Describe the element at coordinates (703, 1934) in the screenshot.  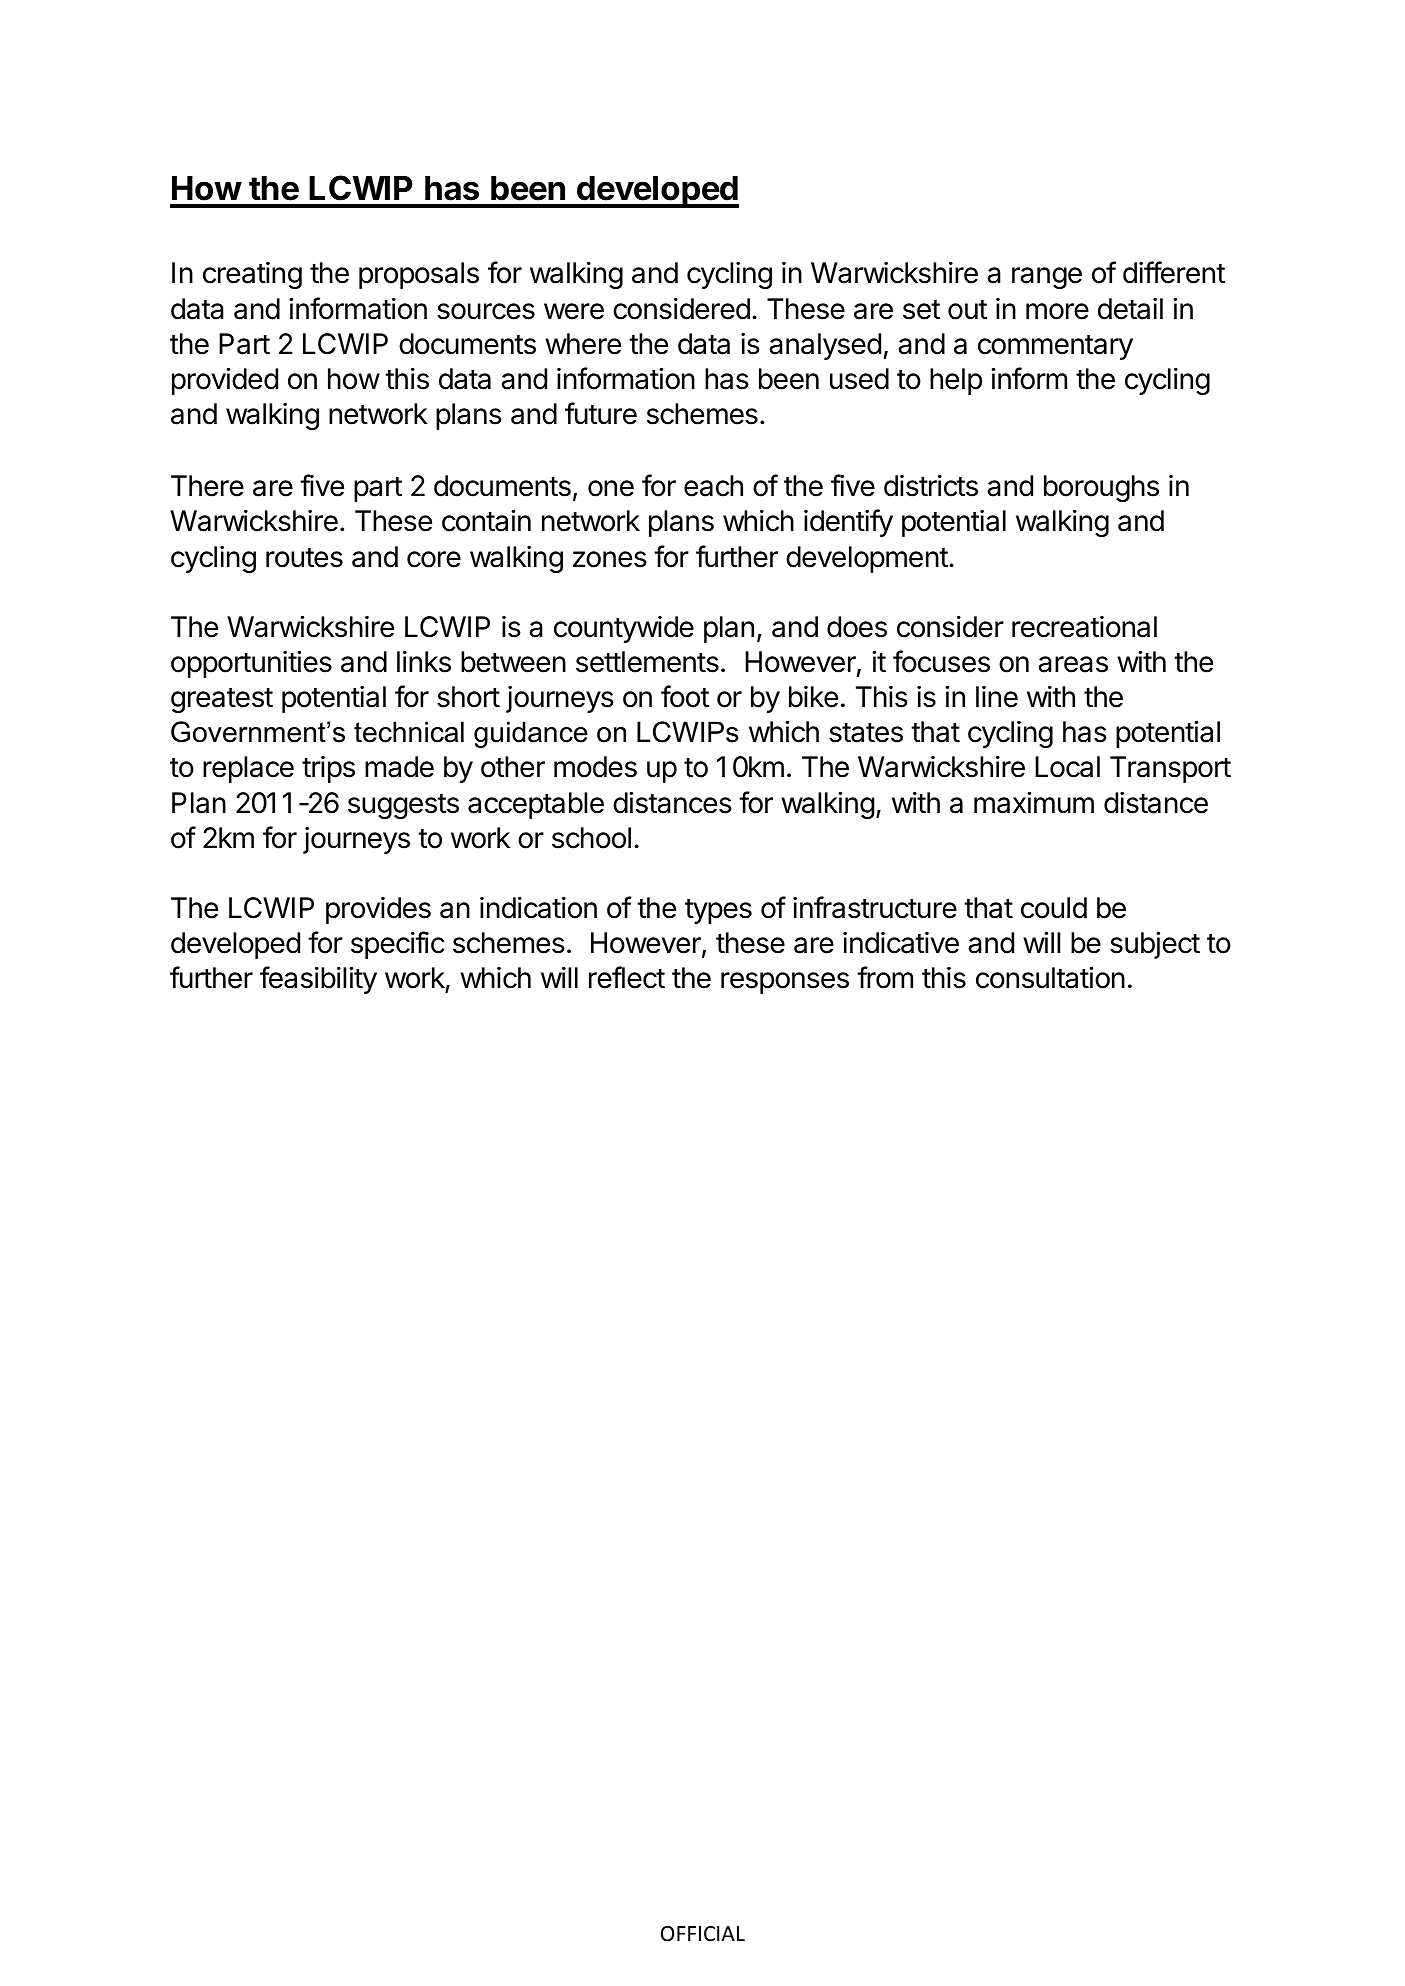
I see `OFFICIAL` at that location.
